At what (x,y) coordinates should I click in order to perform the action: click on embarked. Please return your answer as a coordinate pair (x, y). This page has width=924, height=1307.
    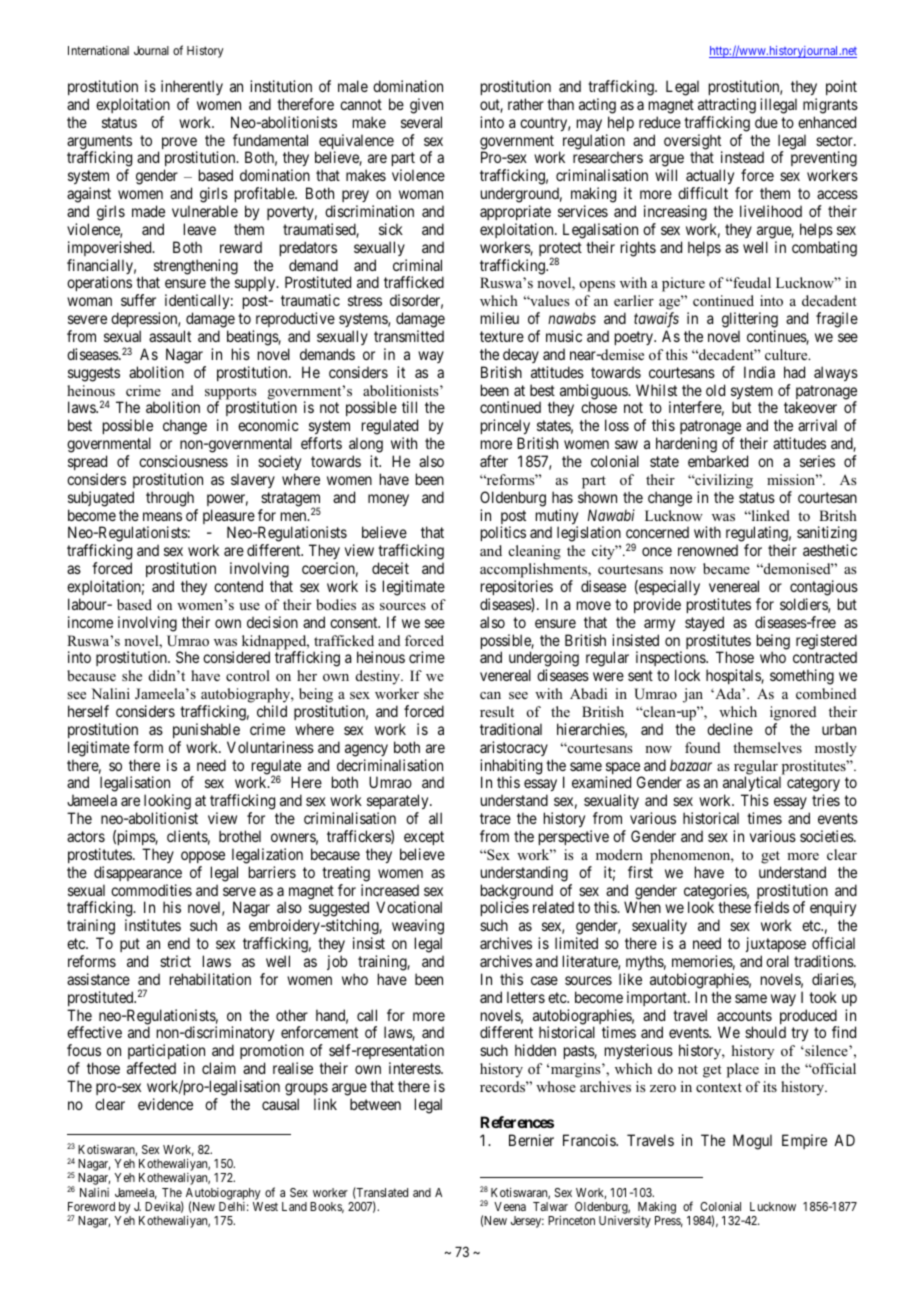
    Looking at the image, I should click on (718, 461).
